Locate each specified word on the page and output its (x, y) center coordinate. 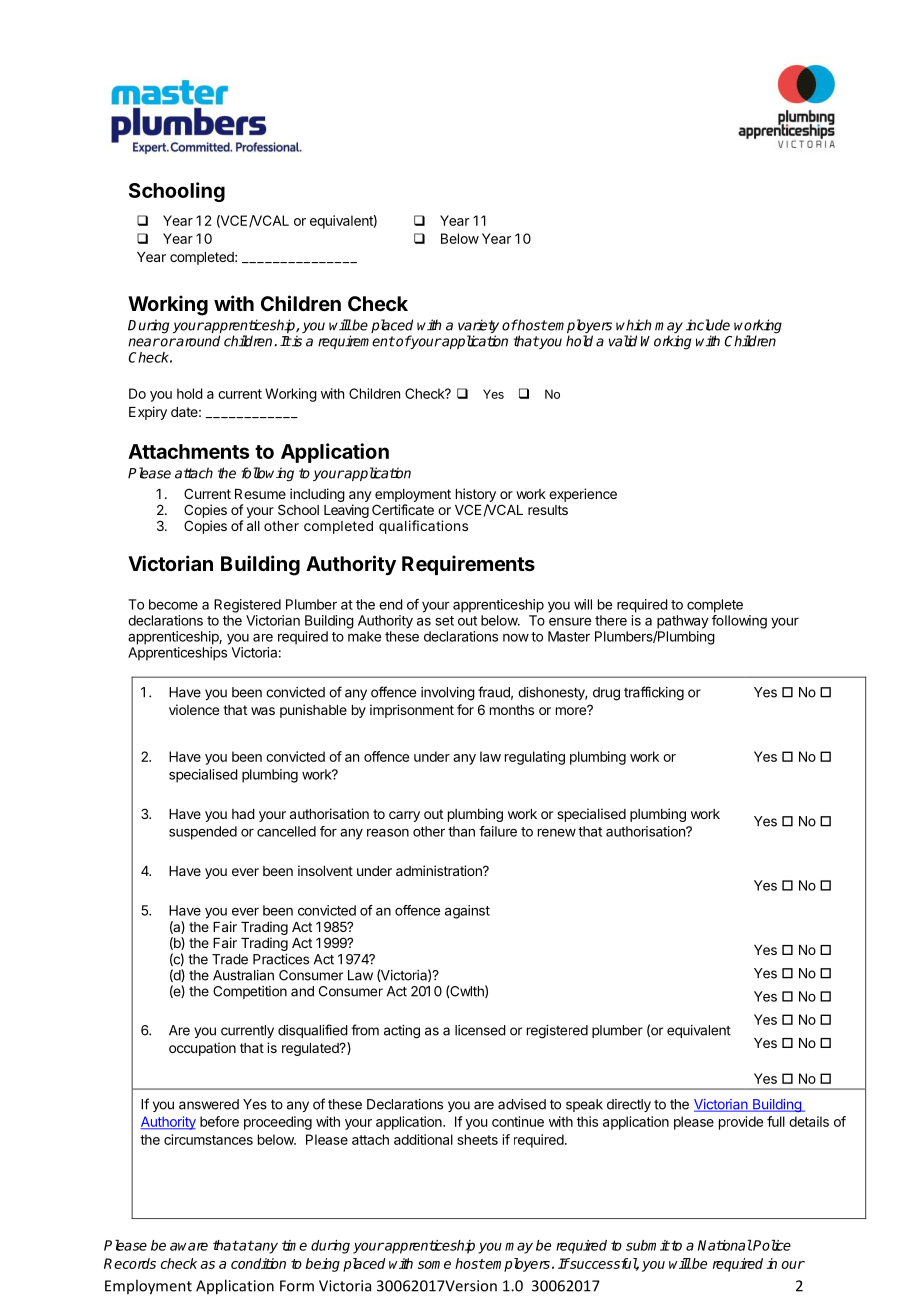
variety (478, 327)
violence (194, 709)
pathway (683, 622)
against (467, 912)
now (516, 638)
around (197, 341)
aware (189, 1246)
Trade (230, 959)
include (708, 325)
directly (629, 1105)
